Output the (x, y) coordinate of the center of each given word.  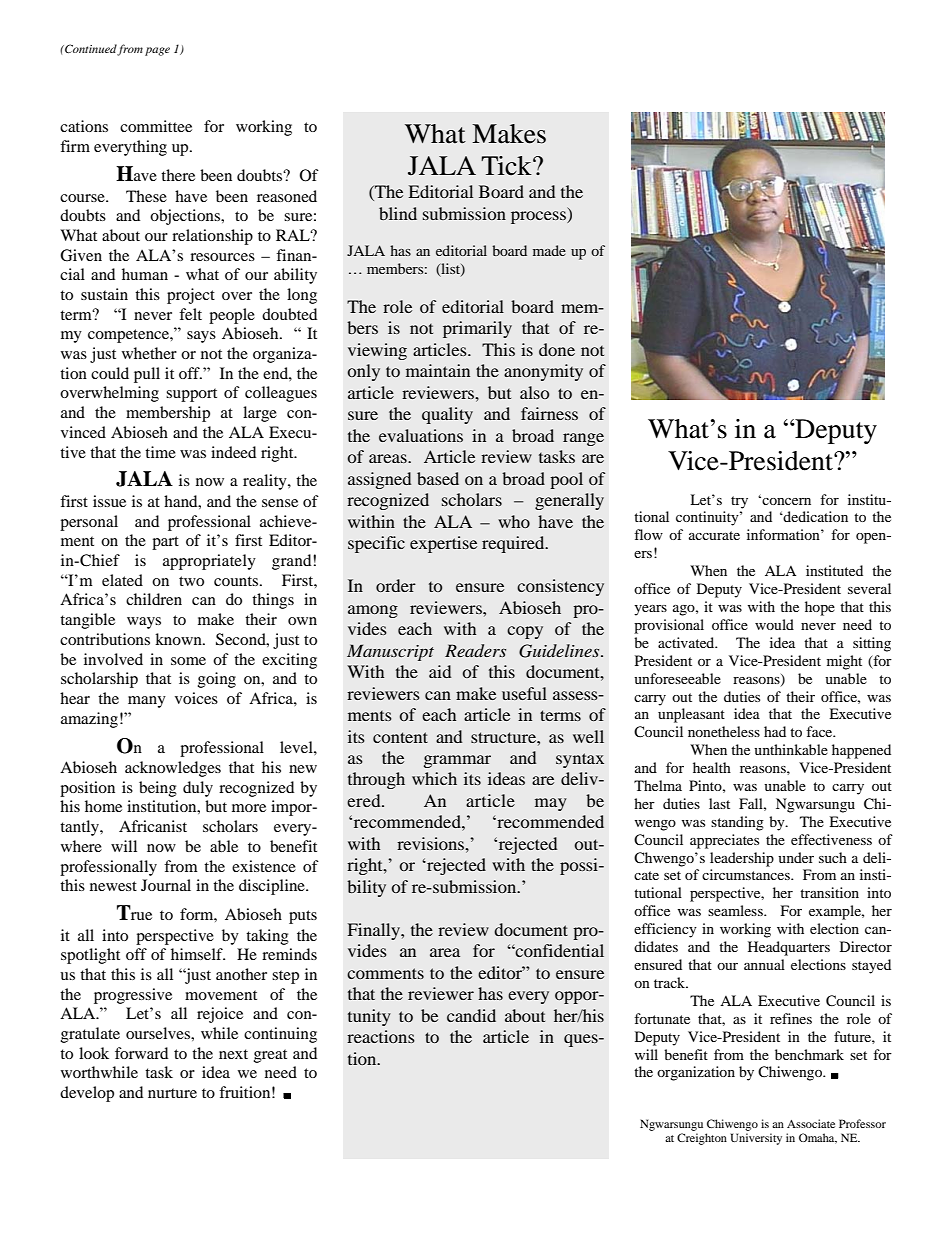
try (739, 502)
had (775, 731)
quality (447, 415)
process (539, 217)
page (157, 51)
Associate (811, 1123)
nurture (172, 1093)
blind (398, 213)
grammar (457, 761)
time (160, 452)
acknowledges (173, 769)
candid (471, 1015)
